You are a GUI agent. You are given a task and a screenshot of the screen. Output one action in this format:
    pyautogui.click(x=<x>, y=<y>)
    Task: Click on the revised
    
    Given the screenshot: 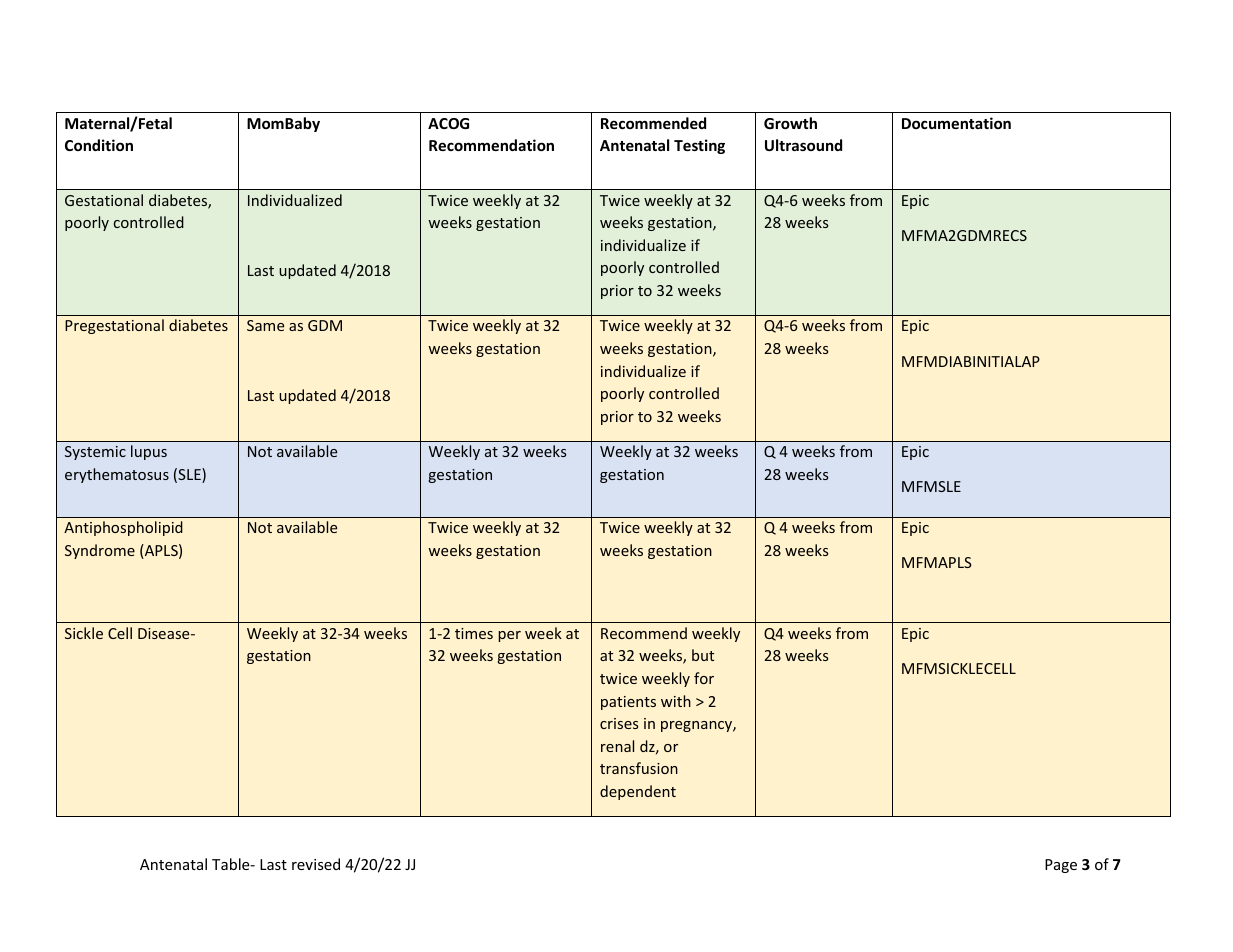 What is the action you would take?
    pyautogui.click(x=316, y=864)
